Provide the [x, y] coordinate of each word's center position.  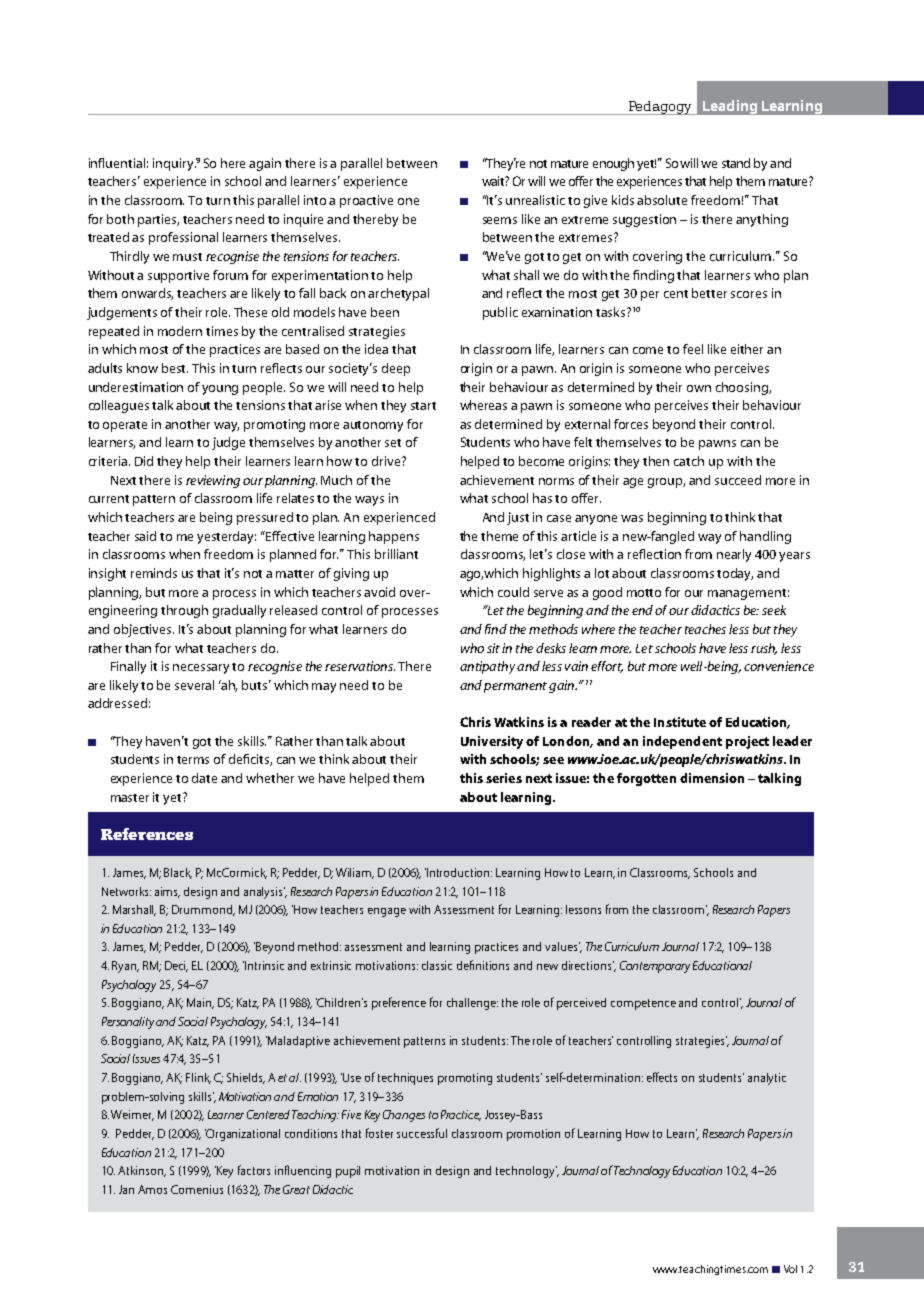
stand [736, 163]
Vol [790, 1269]
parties [158, 220]
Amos [152, 1189]
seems [500, 220]
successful [422, 1133]
